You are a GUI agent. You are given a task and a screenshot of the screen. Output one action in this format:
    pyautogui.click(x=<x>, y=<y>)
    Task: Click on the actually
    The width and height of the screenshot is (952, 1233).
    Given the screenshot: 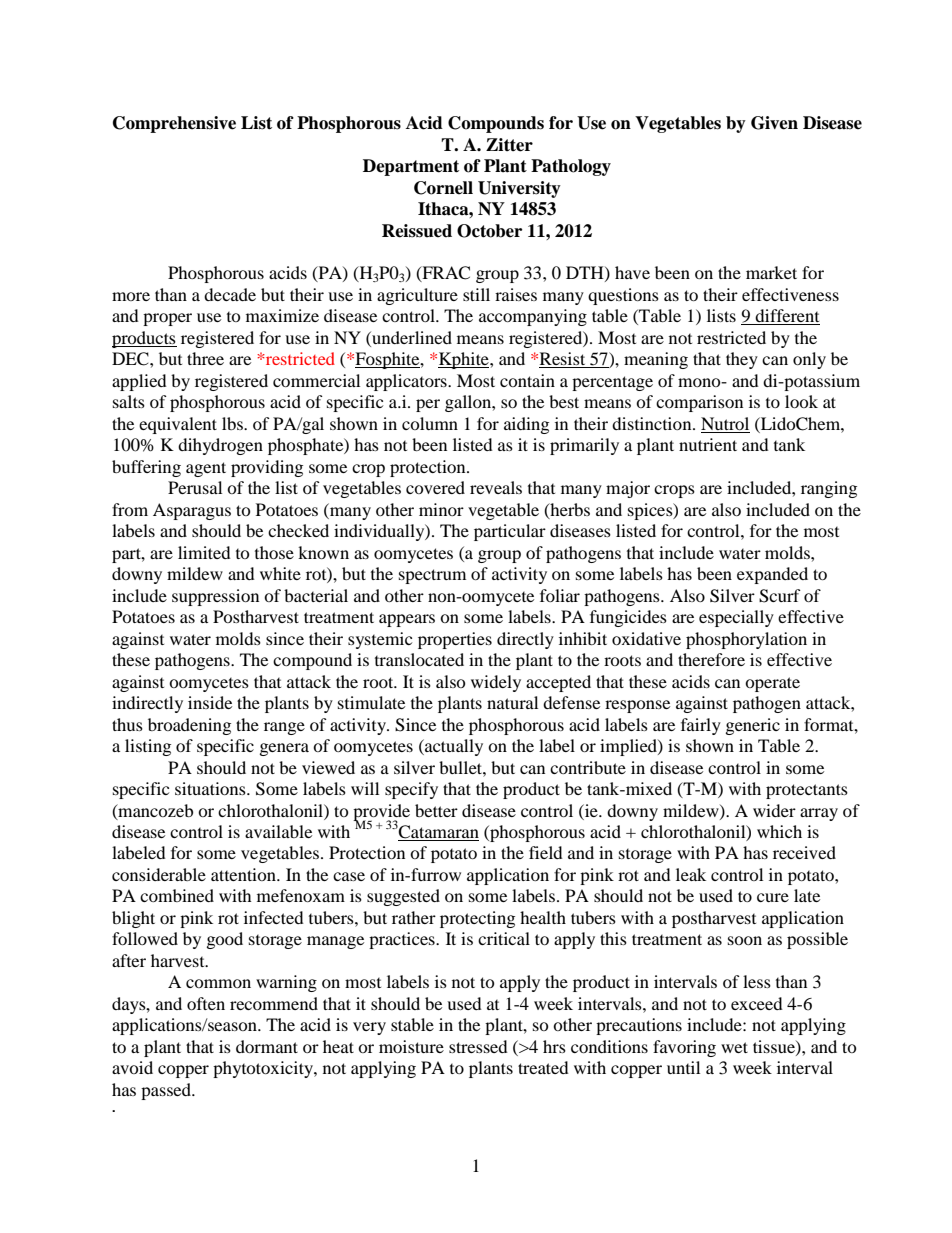 What is the action you would take?
    pyautogui.click(x=453, y=747)
